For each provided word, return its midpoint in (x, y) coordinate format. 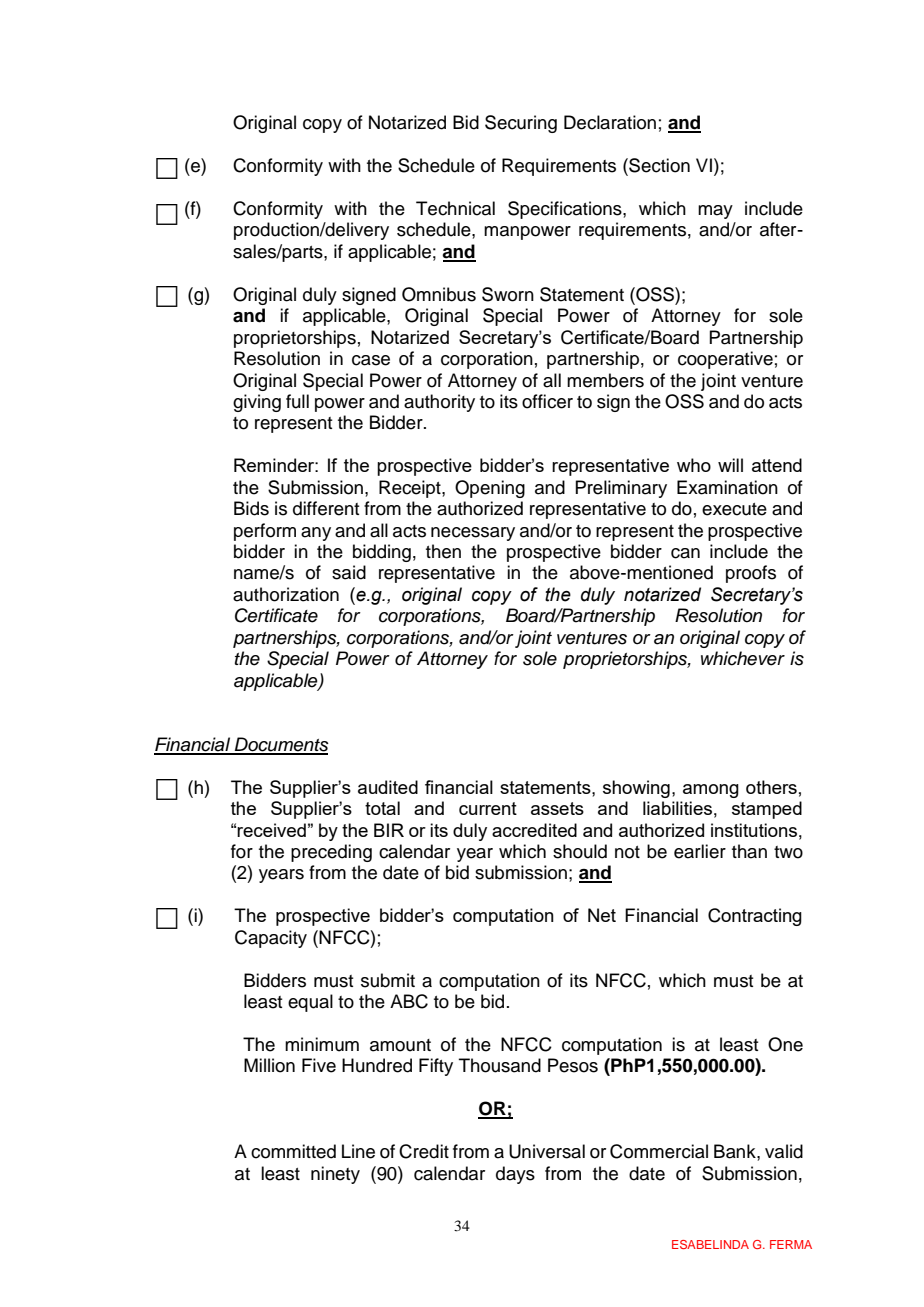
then (443, 551)
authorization (286, 594)
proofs (751, 574)
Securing (521, 124)
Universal (547, 1151)
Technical (455, 208)
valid (784, 1151)
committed (293, 1151)
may (715, 212)
